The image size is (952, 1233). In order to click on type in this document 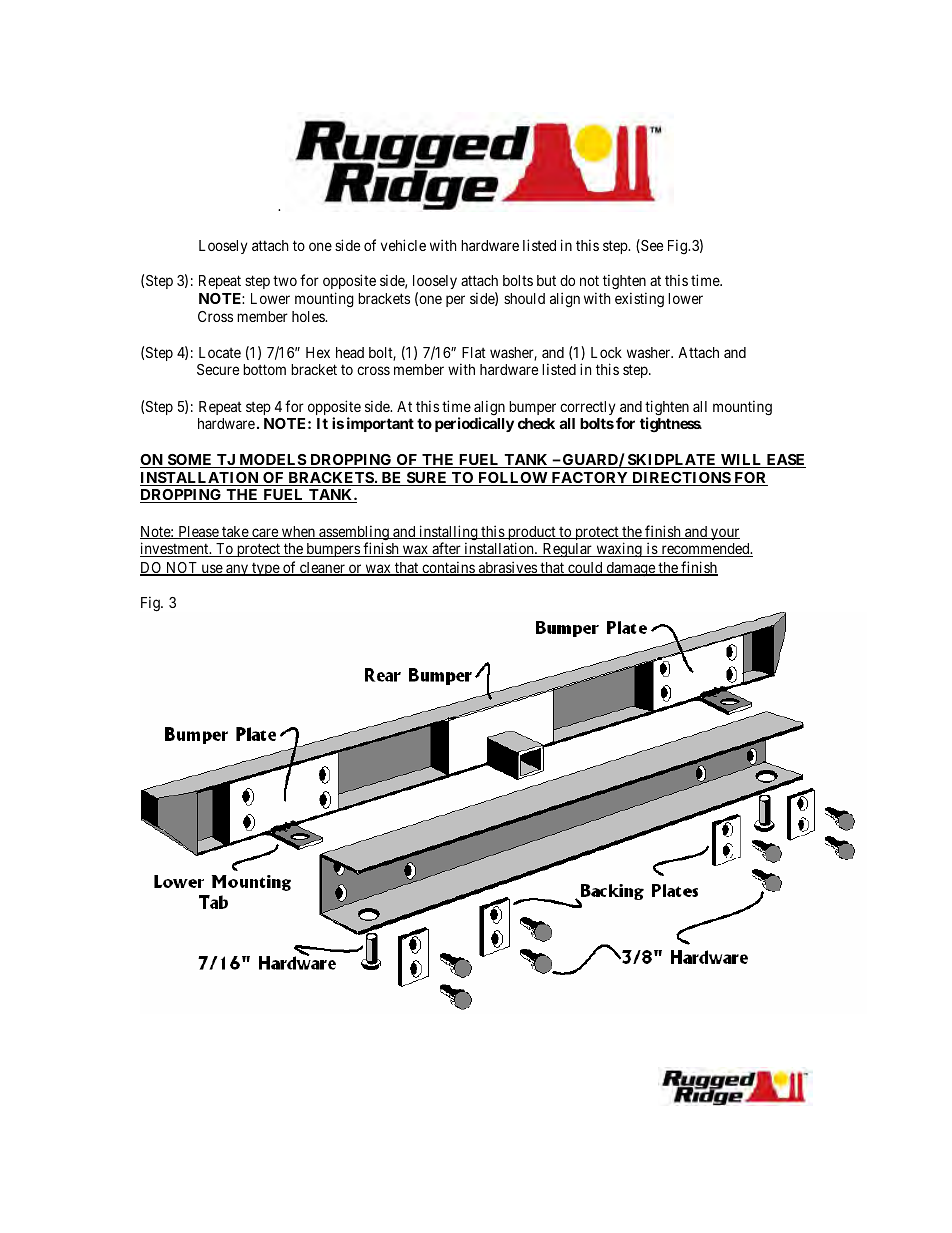, I will do `click(265, 569)`.
